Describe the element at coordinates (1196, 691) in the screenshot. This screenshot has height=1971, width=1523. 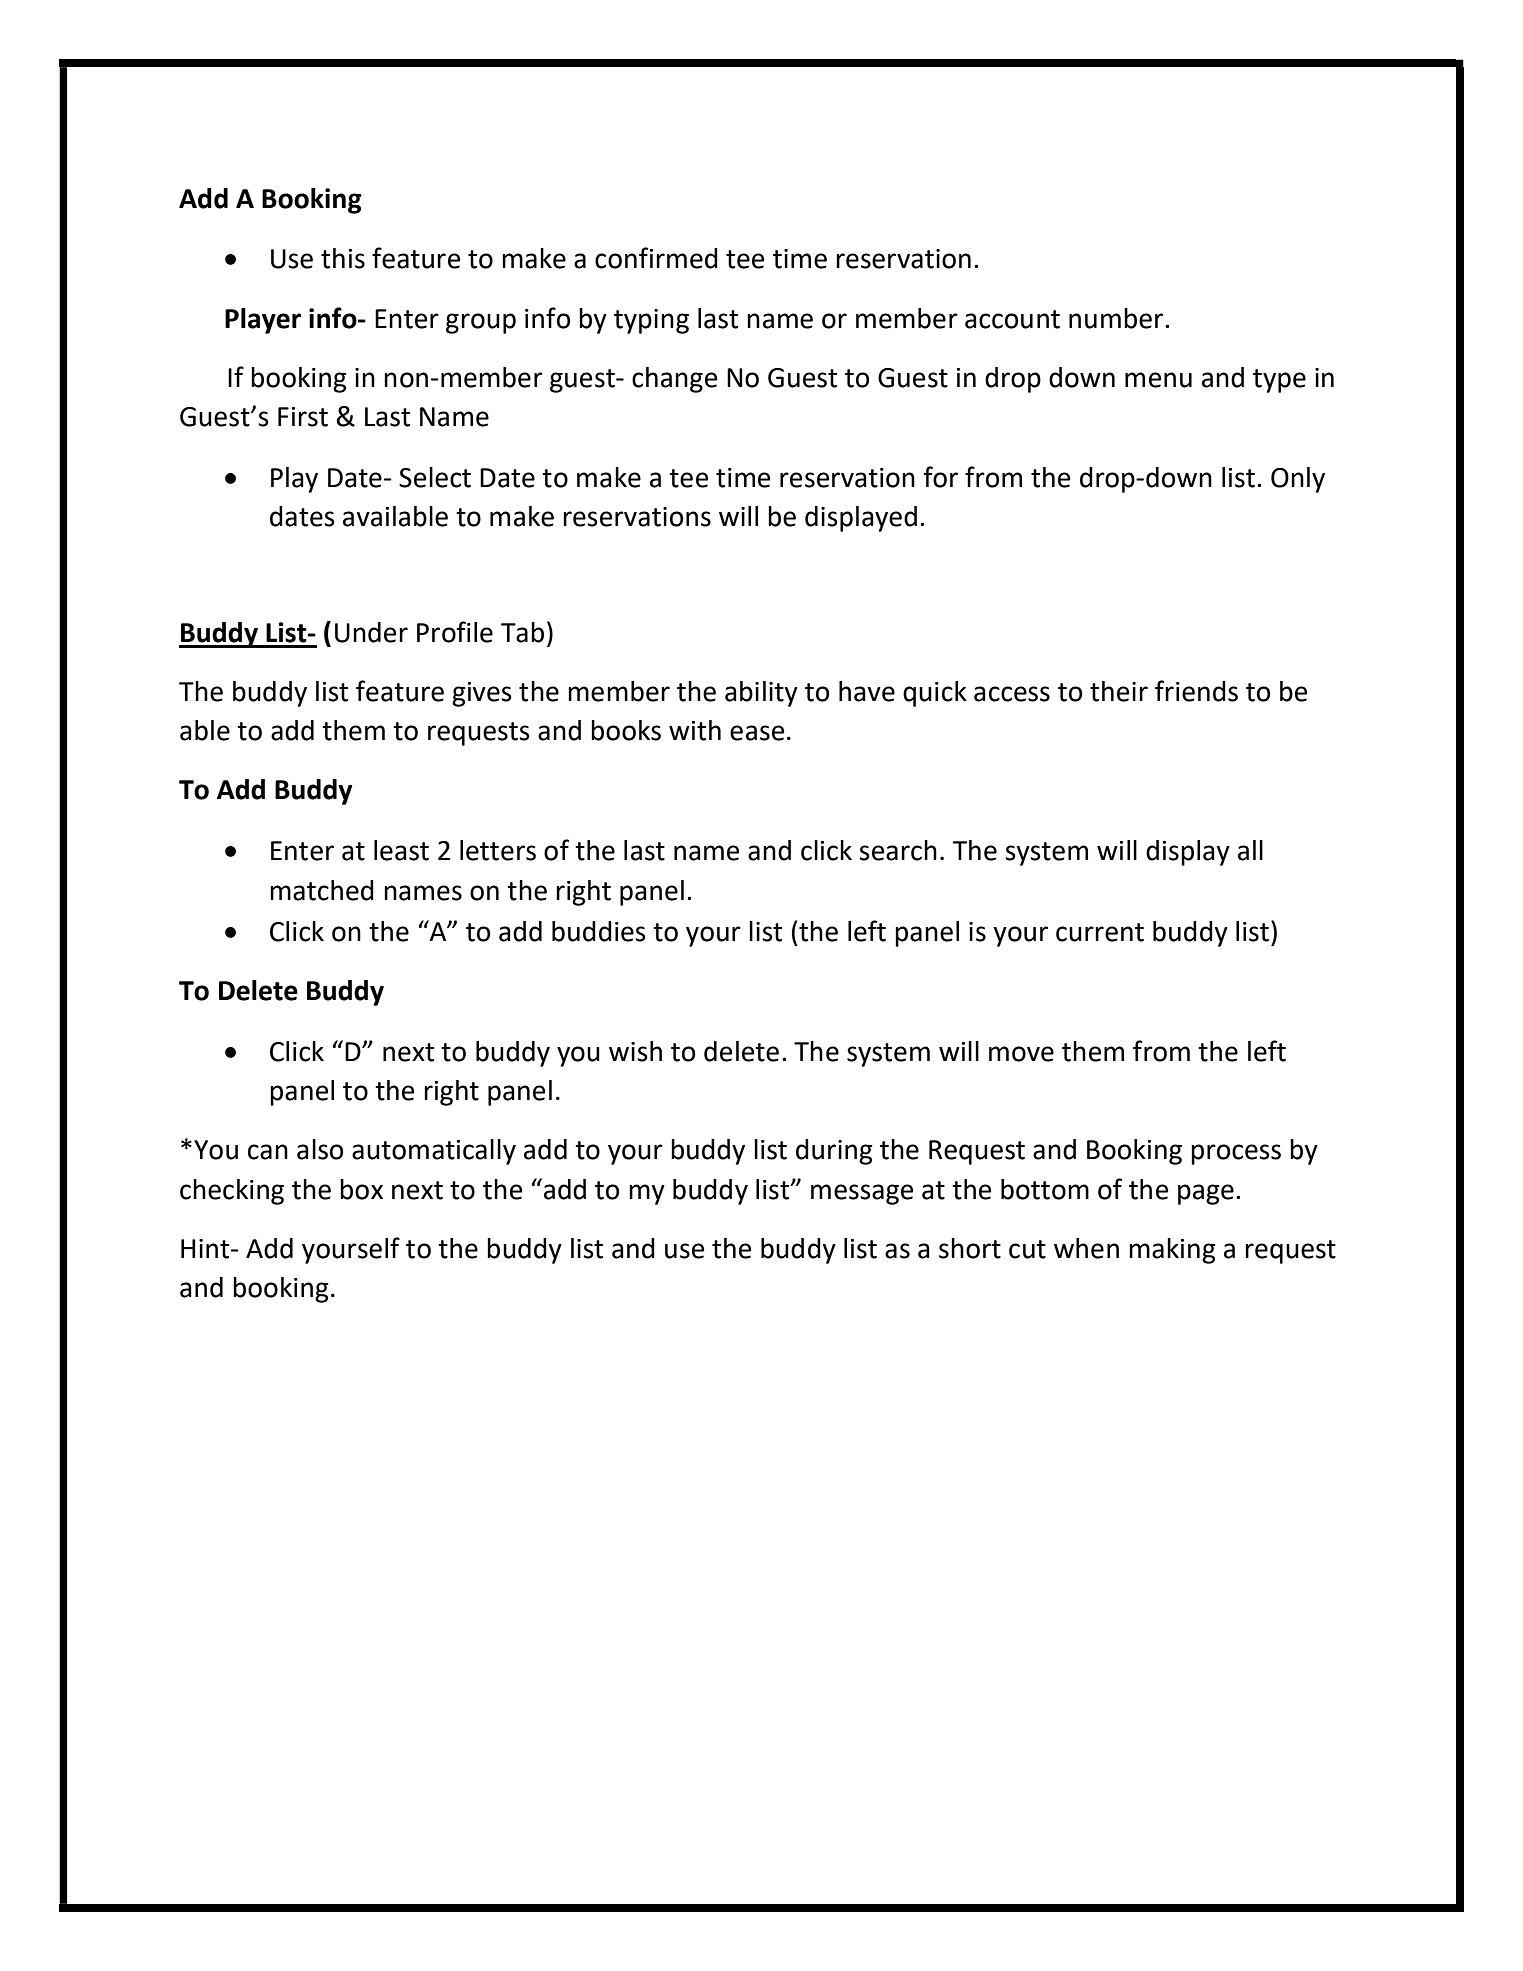
I see `friends` at that location.
